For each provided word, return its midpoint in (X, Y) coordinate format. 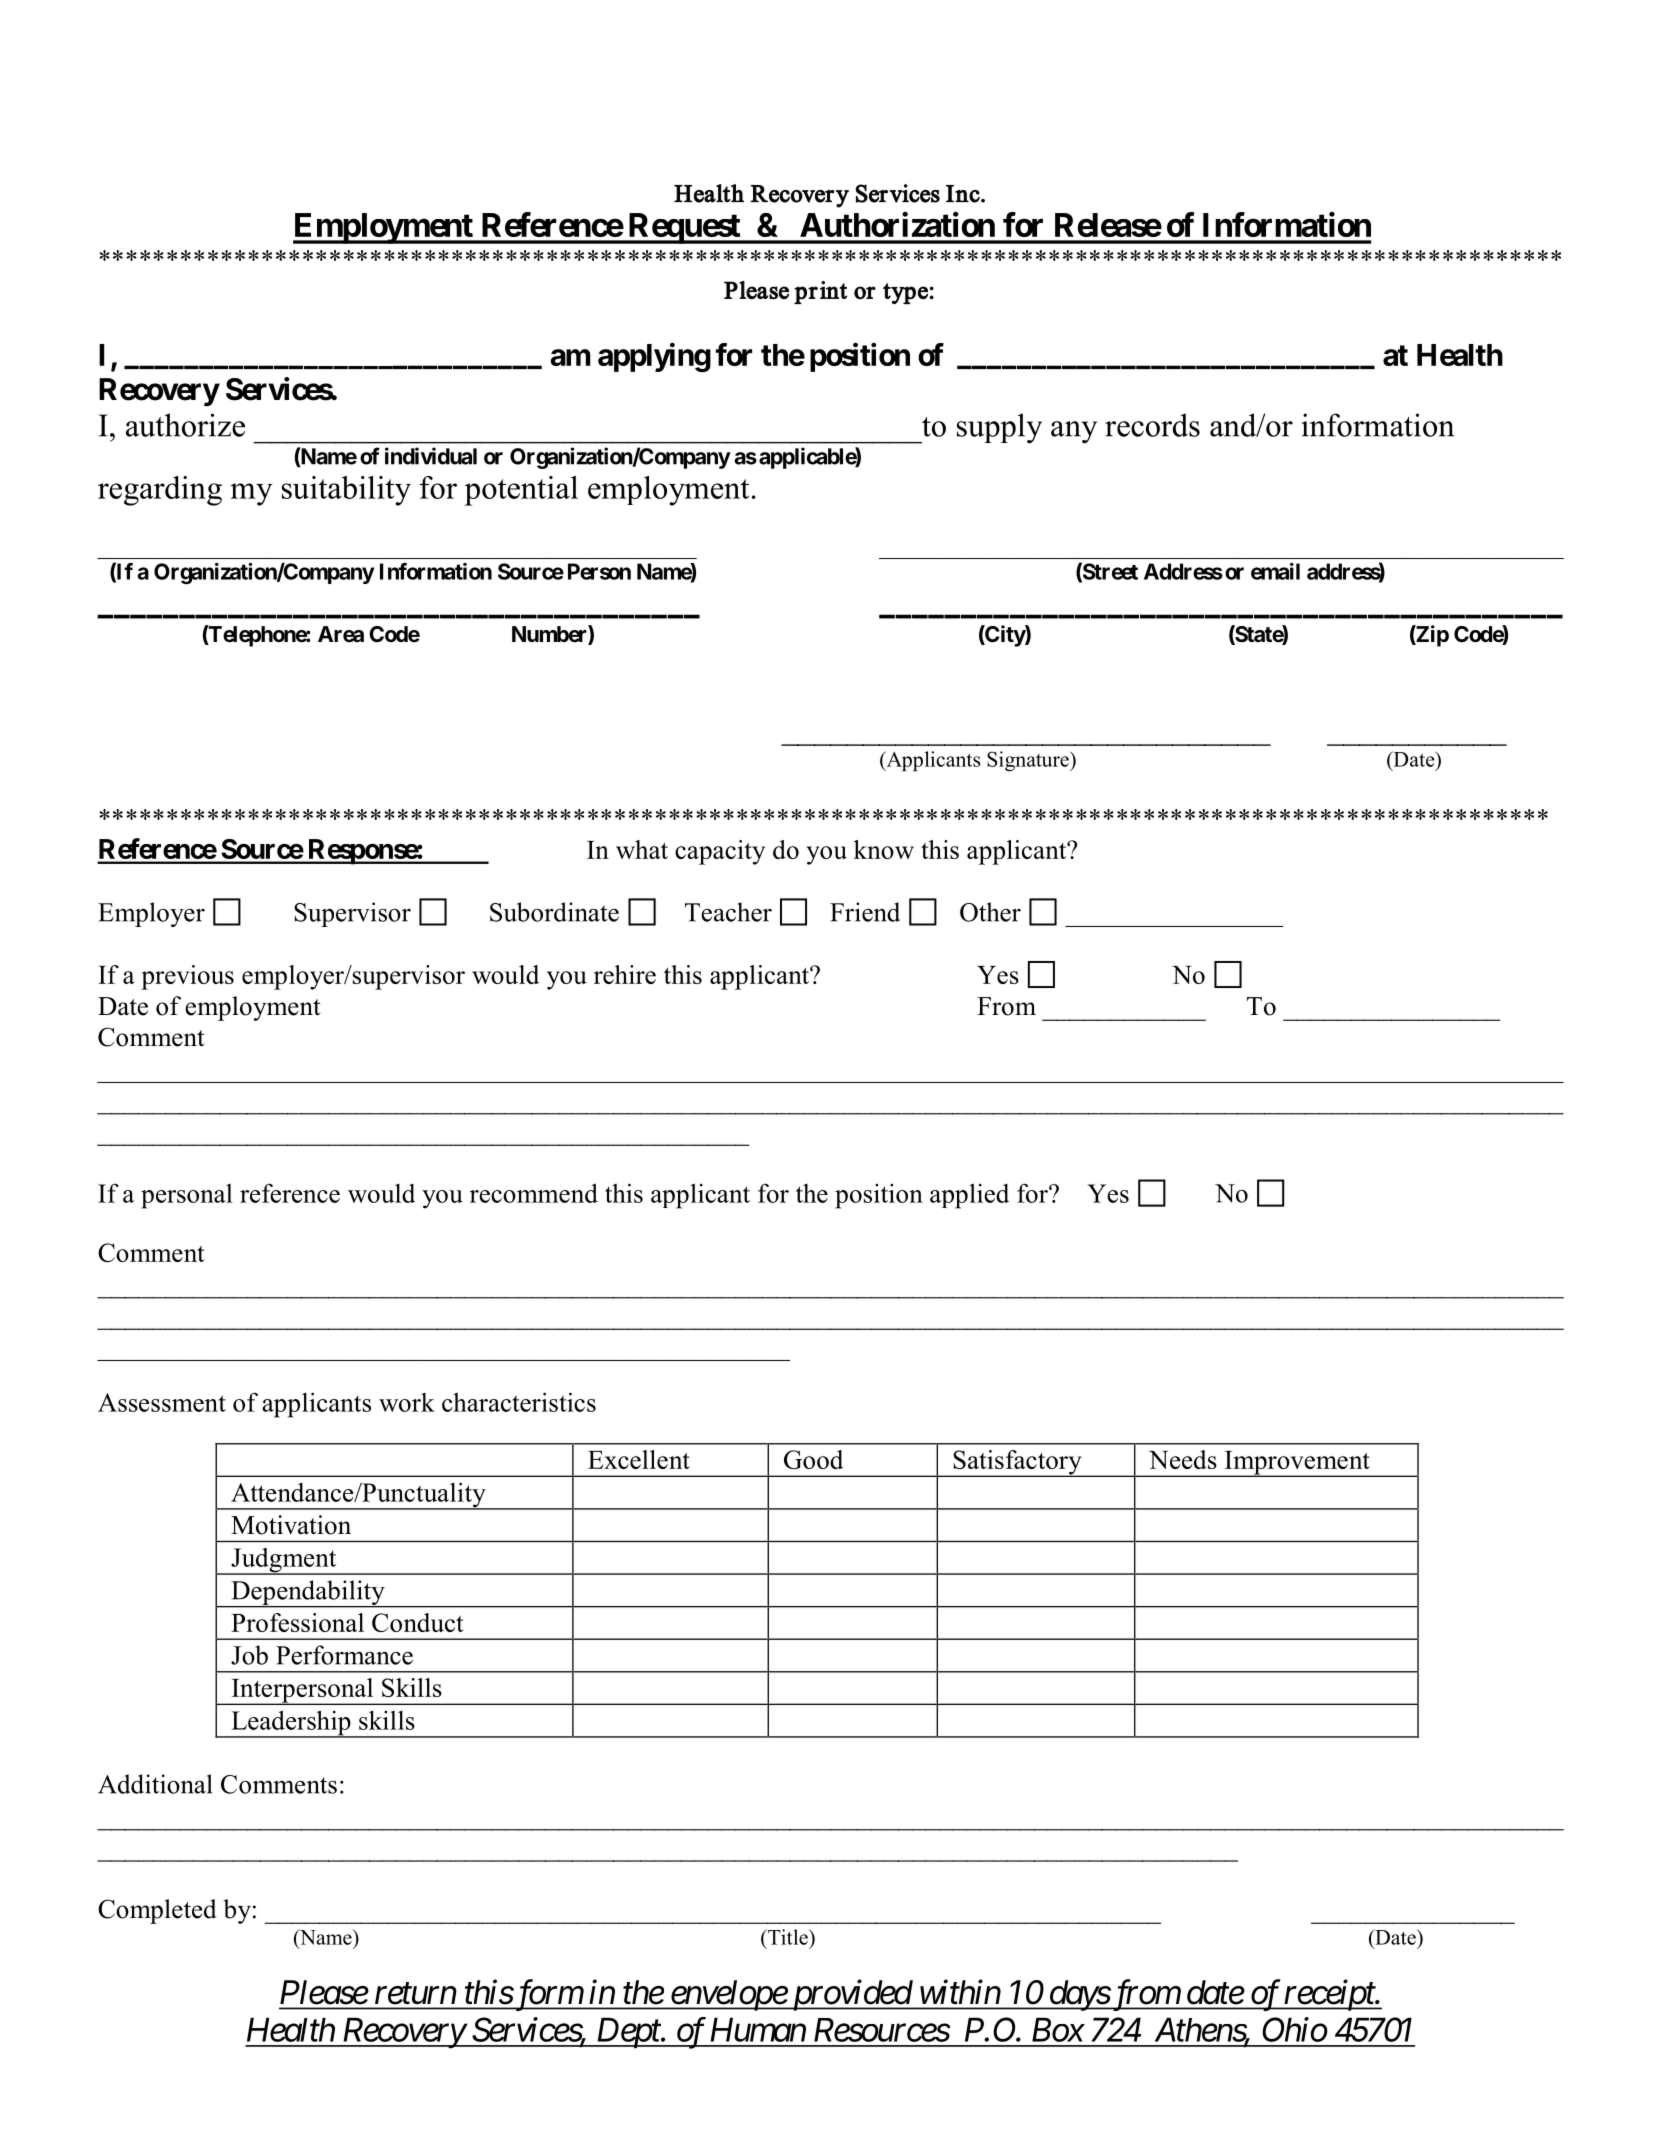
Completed (157, 1911)
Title (788, 1937)
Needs (1183, 1459)
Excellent (639, 1459)
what (642, 849)
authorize (185, 425)
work (407, 1402)
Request (684, 228)
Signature (1029, 761)
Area (341, 634)
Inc (964, 194)
